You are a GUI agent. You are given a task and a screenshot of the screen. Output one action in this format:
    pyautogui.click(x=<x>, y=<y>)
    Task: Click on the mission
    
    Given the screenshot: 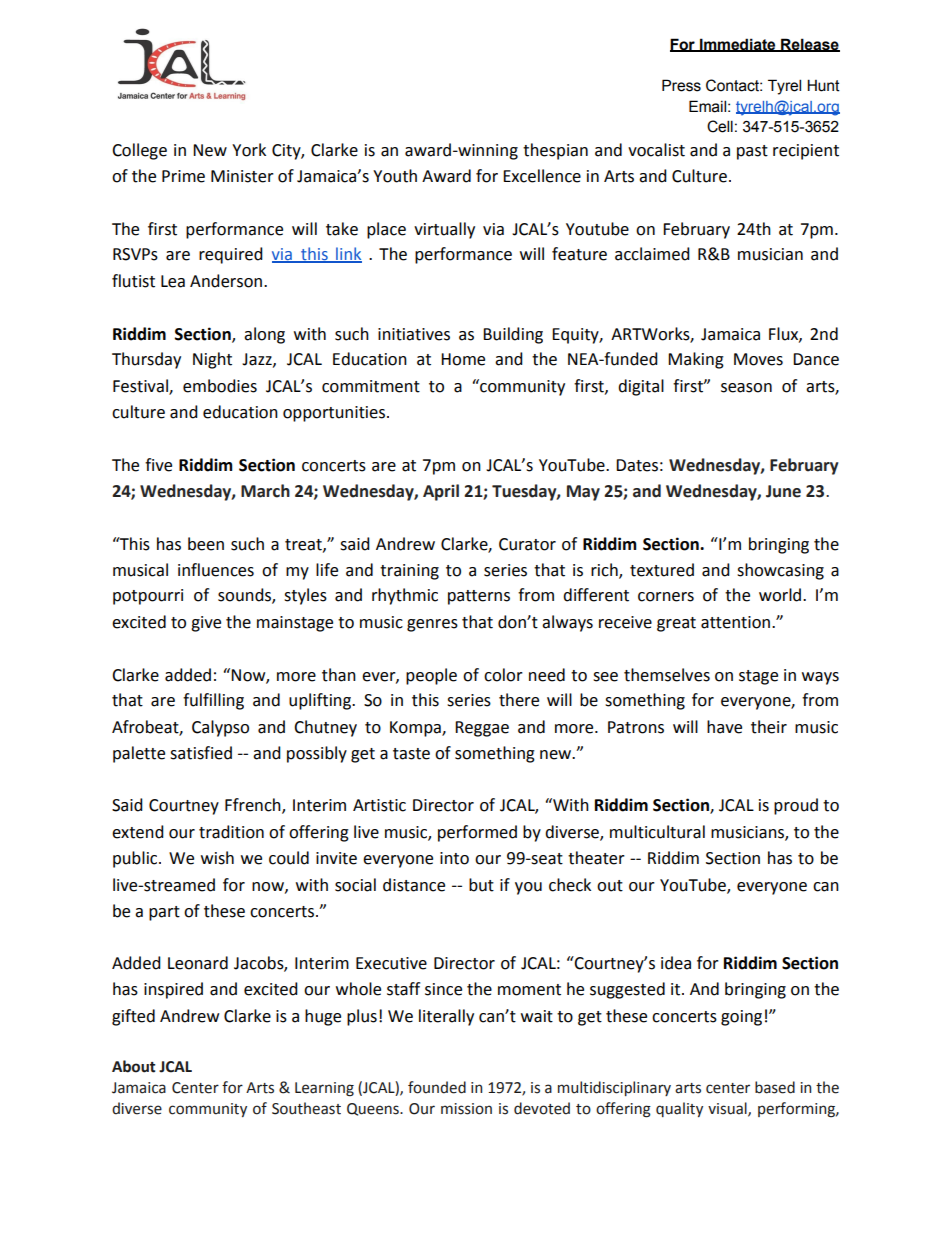 What is the action you would take?
    pyautogui.click(x=466, y=1109)
